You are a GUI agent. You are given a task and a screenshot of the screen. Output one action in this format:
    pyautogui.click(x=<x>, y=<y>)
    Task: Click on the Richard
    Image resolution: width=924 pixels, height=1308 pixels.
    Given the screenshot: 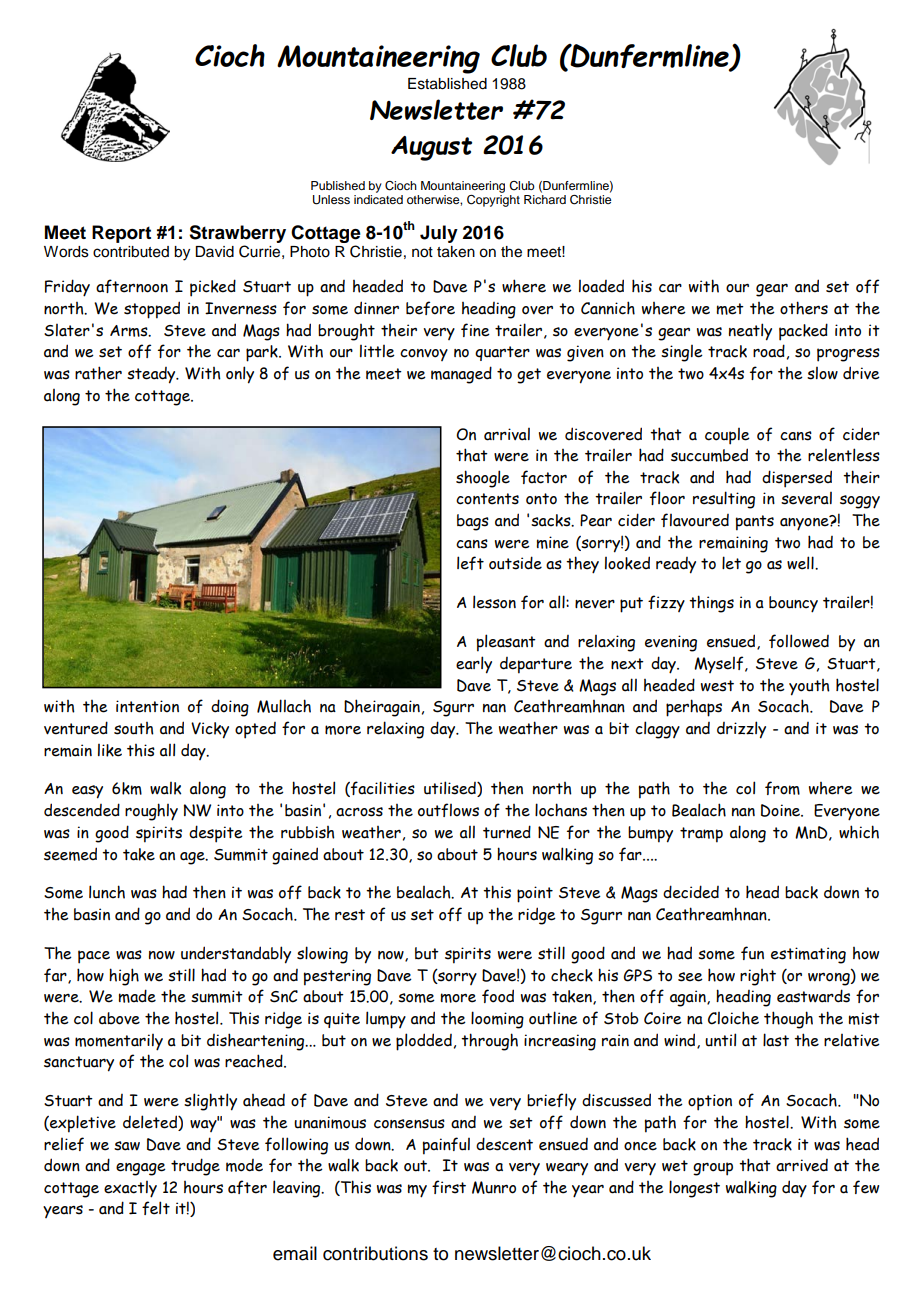 What is the action you would take?
    pyautogui.click(x=545, y=199)
